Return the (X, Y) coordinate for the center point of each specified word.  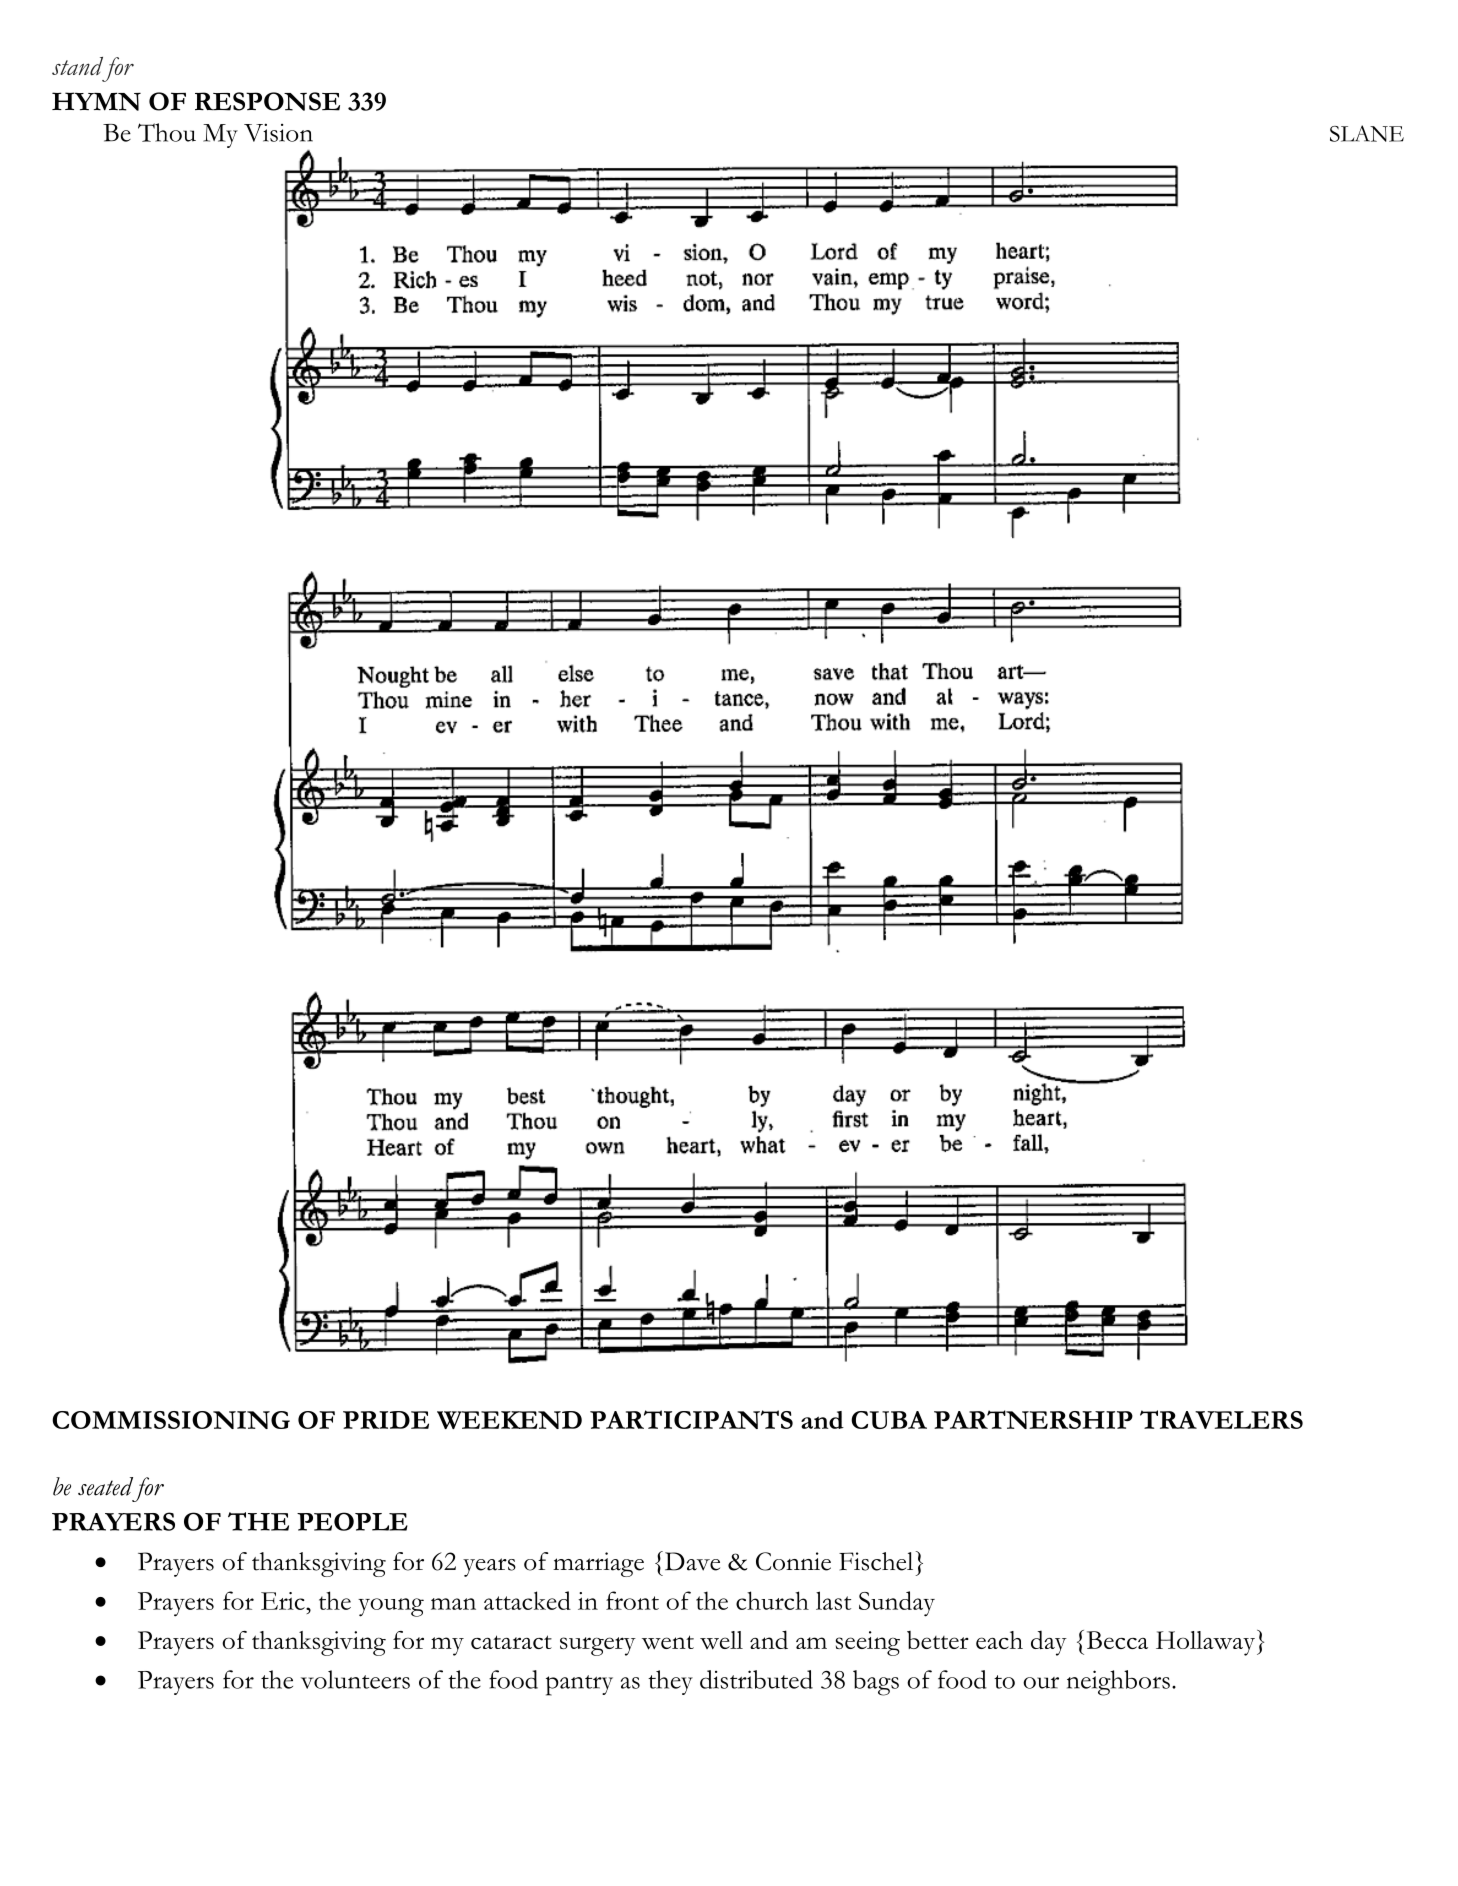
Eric (284, 1601)
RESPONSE (267, 101)
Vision (278, 132)
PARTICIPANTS (691, 1419)
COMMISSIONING (171, 1420)
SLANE (1367, 133)
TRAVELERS (1221, 1419)
